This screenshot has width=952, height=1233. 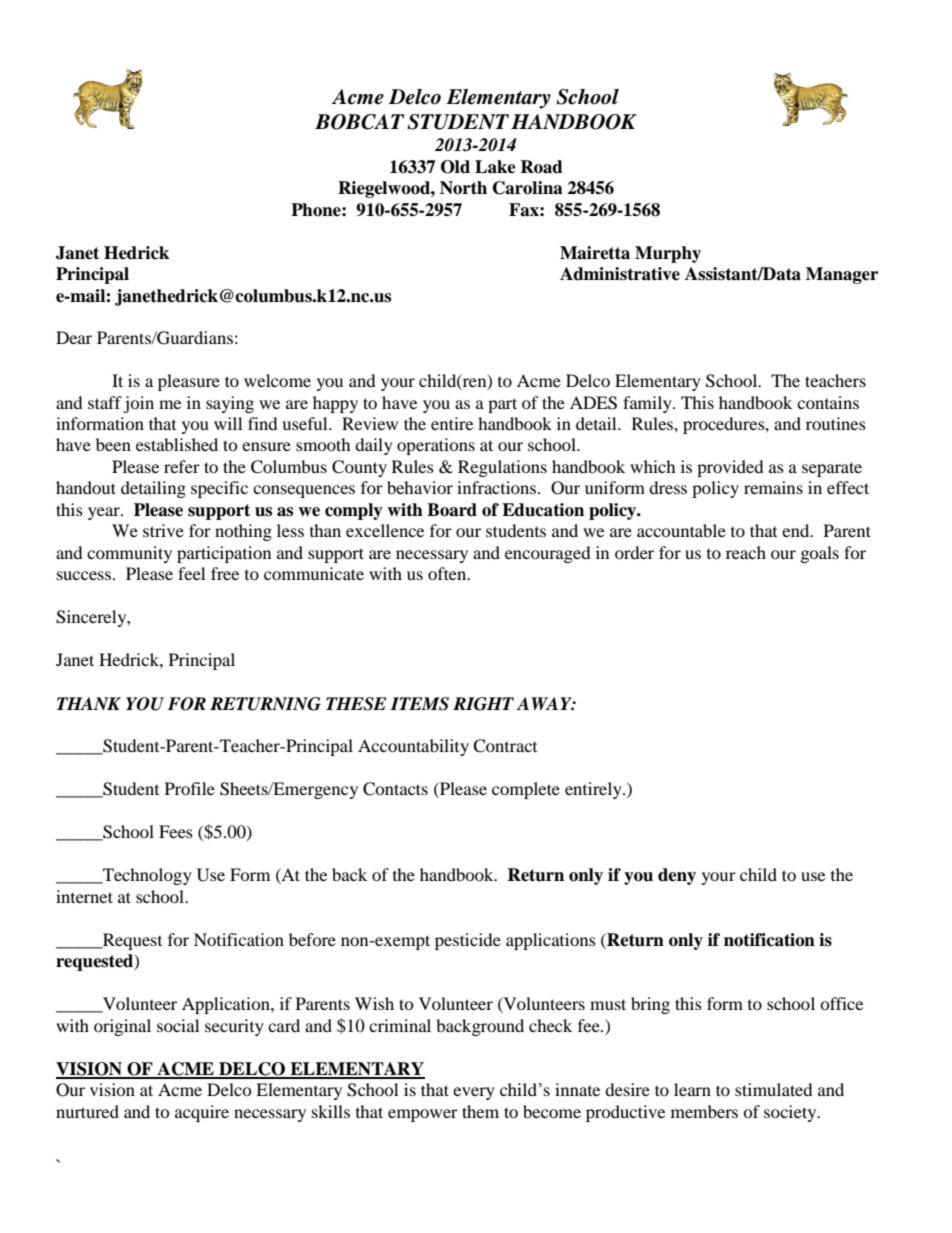 I want to click on refer, so click(x=182, y=466).
